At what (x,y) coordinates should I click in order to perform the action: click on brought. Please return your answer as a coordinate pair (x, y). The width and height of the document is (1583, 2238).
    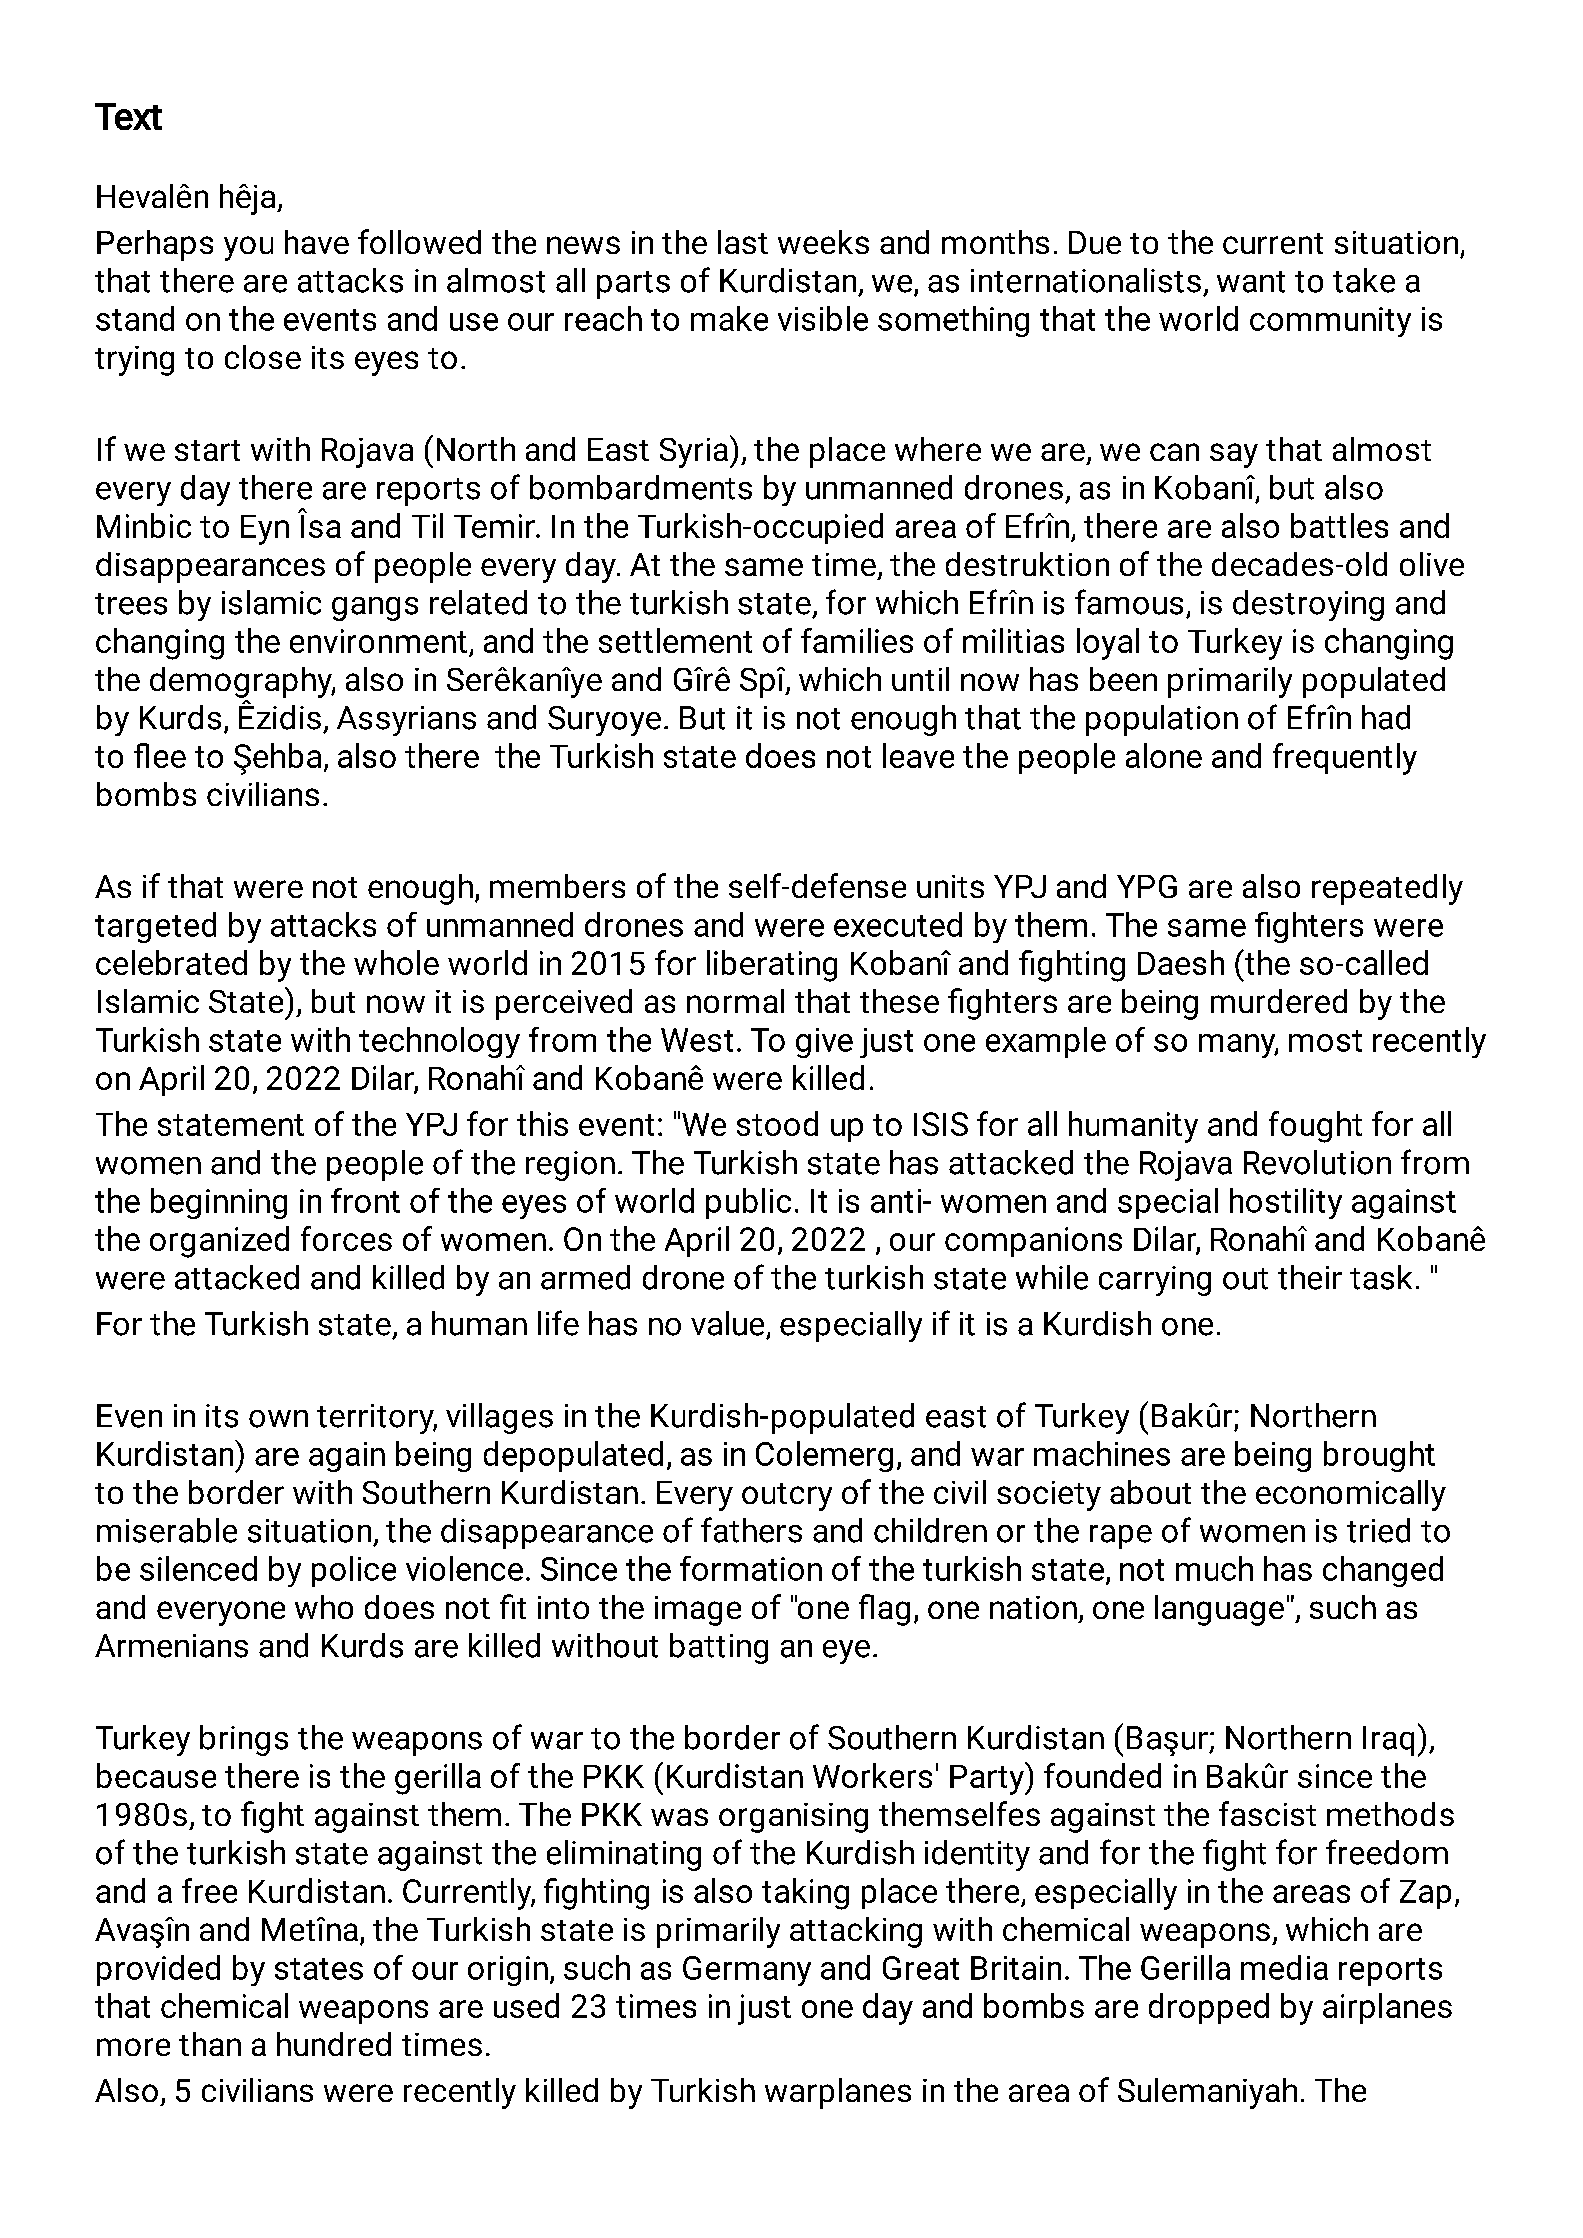
    Looking at the image, I should click on (1379, 1456).
